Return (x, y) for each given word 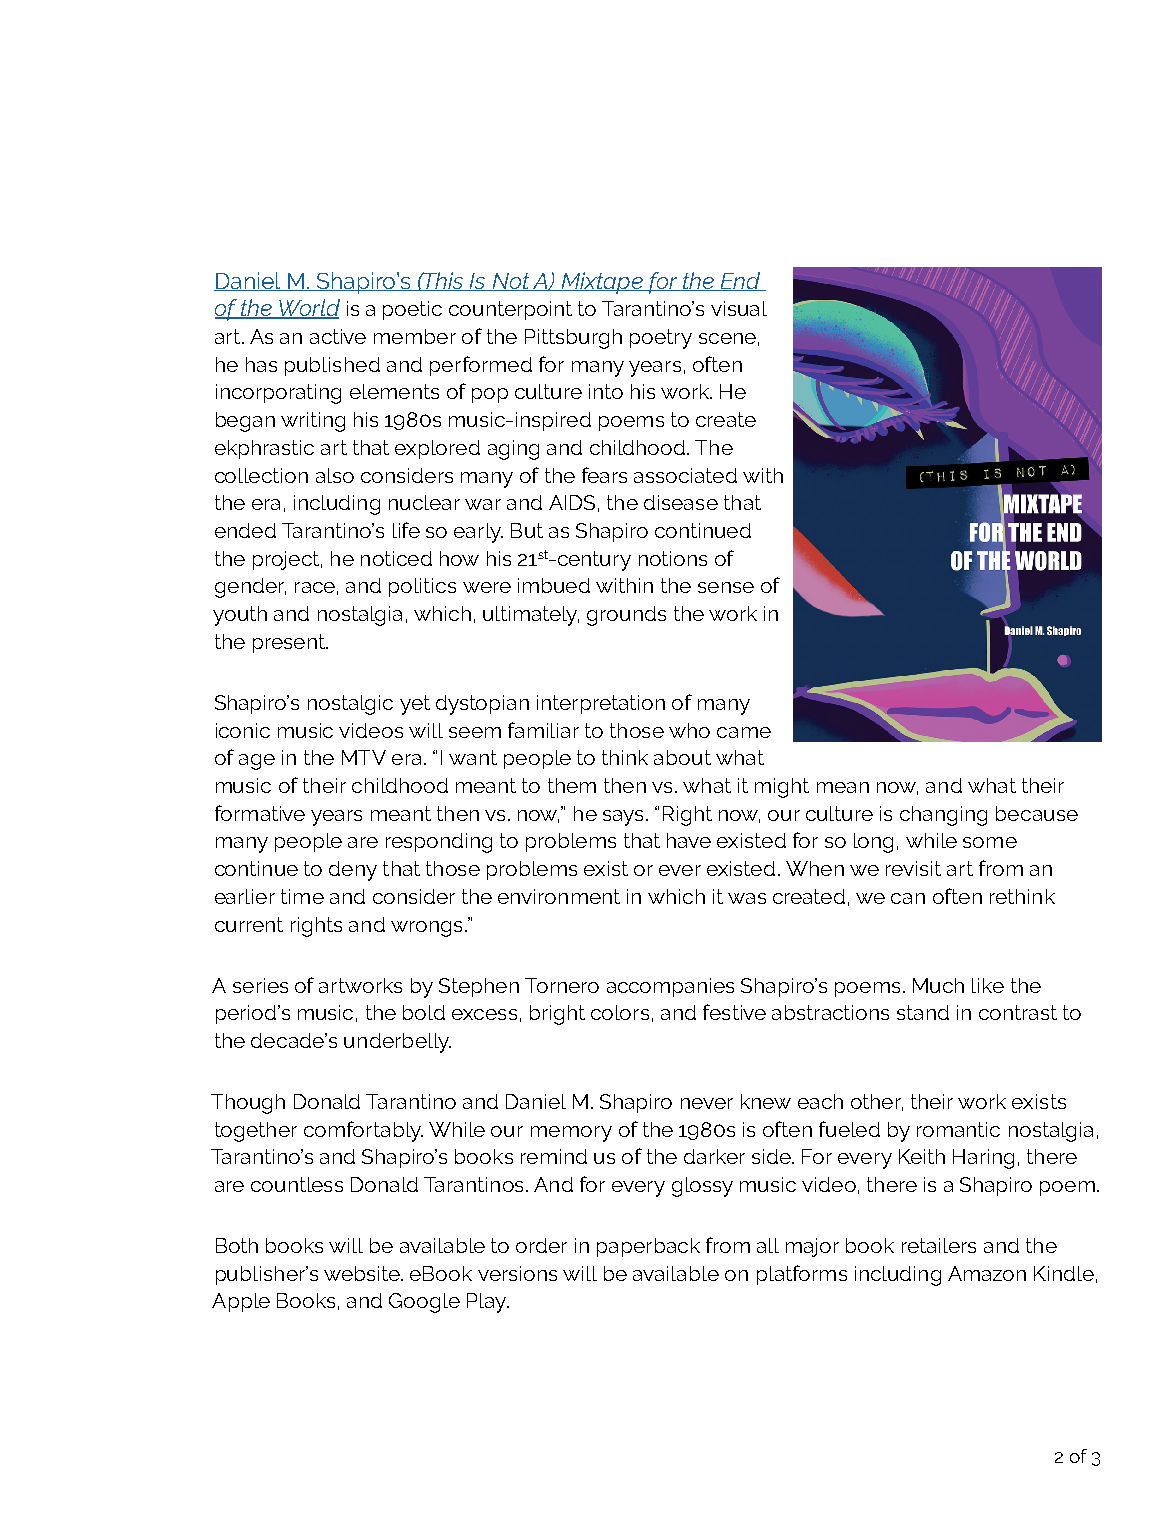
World (308, 309)
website (363, 1273)
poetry (661, 339)
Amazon (987, 1273)
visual (739, 308)
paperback (648, 1247)
